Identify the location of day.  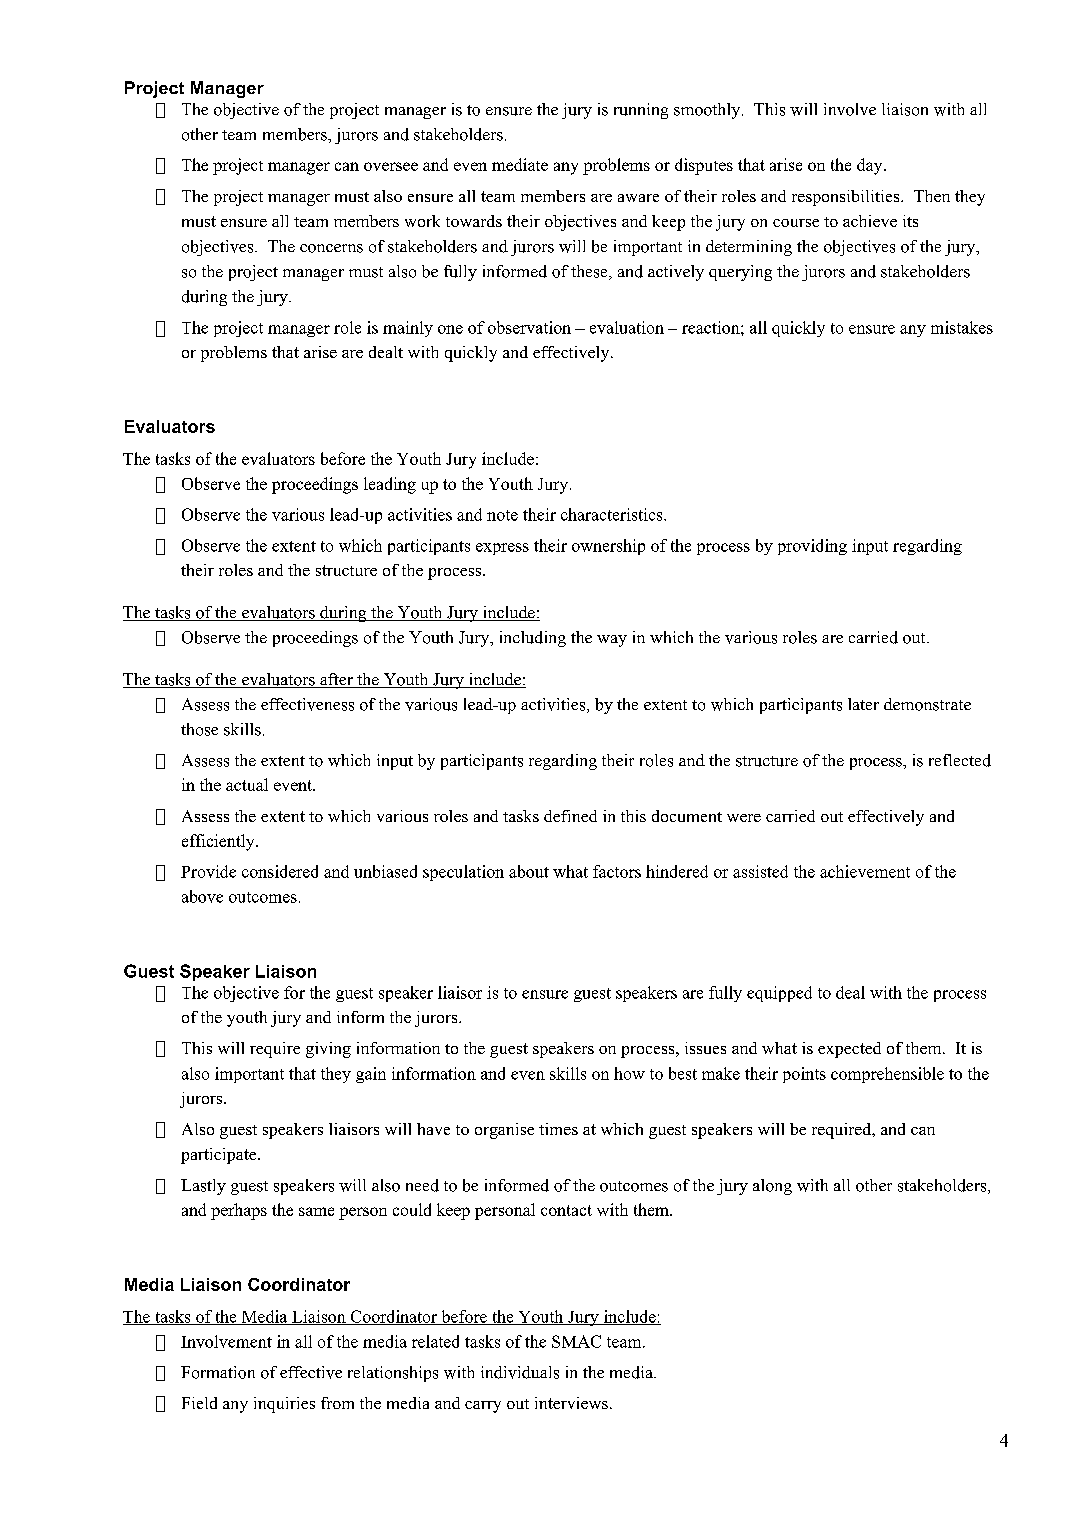
(871, 166).
